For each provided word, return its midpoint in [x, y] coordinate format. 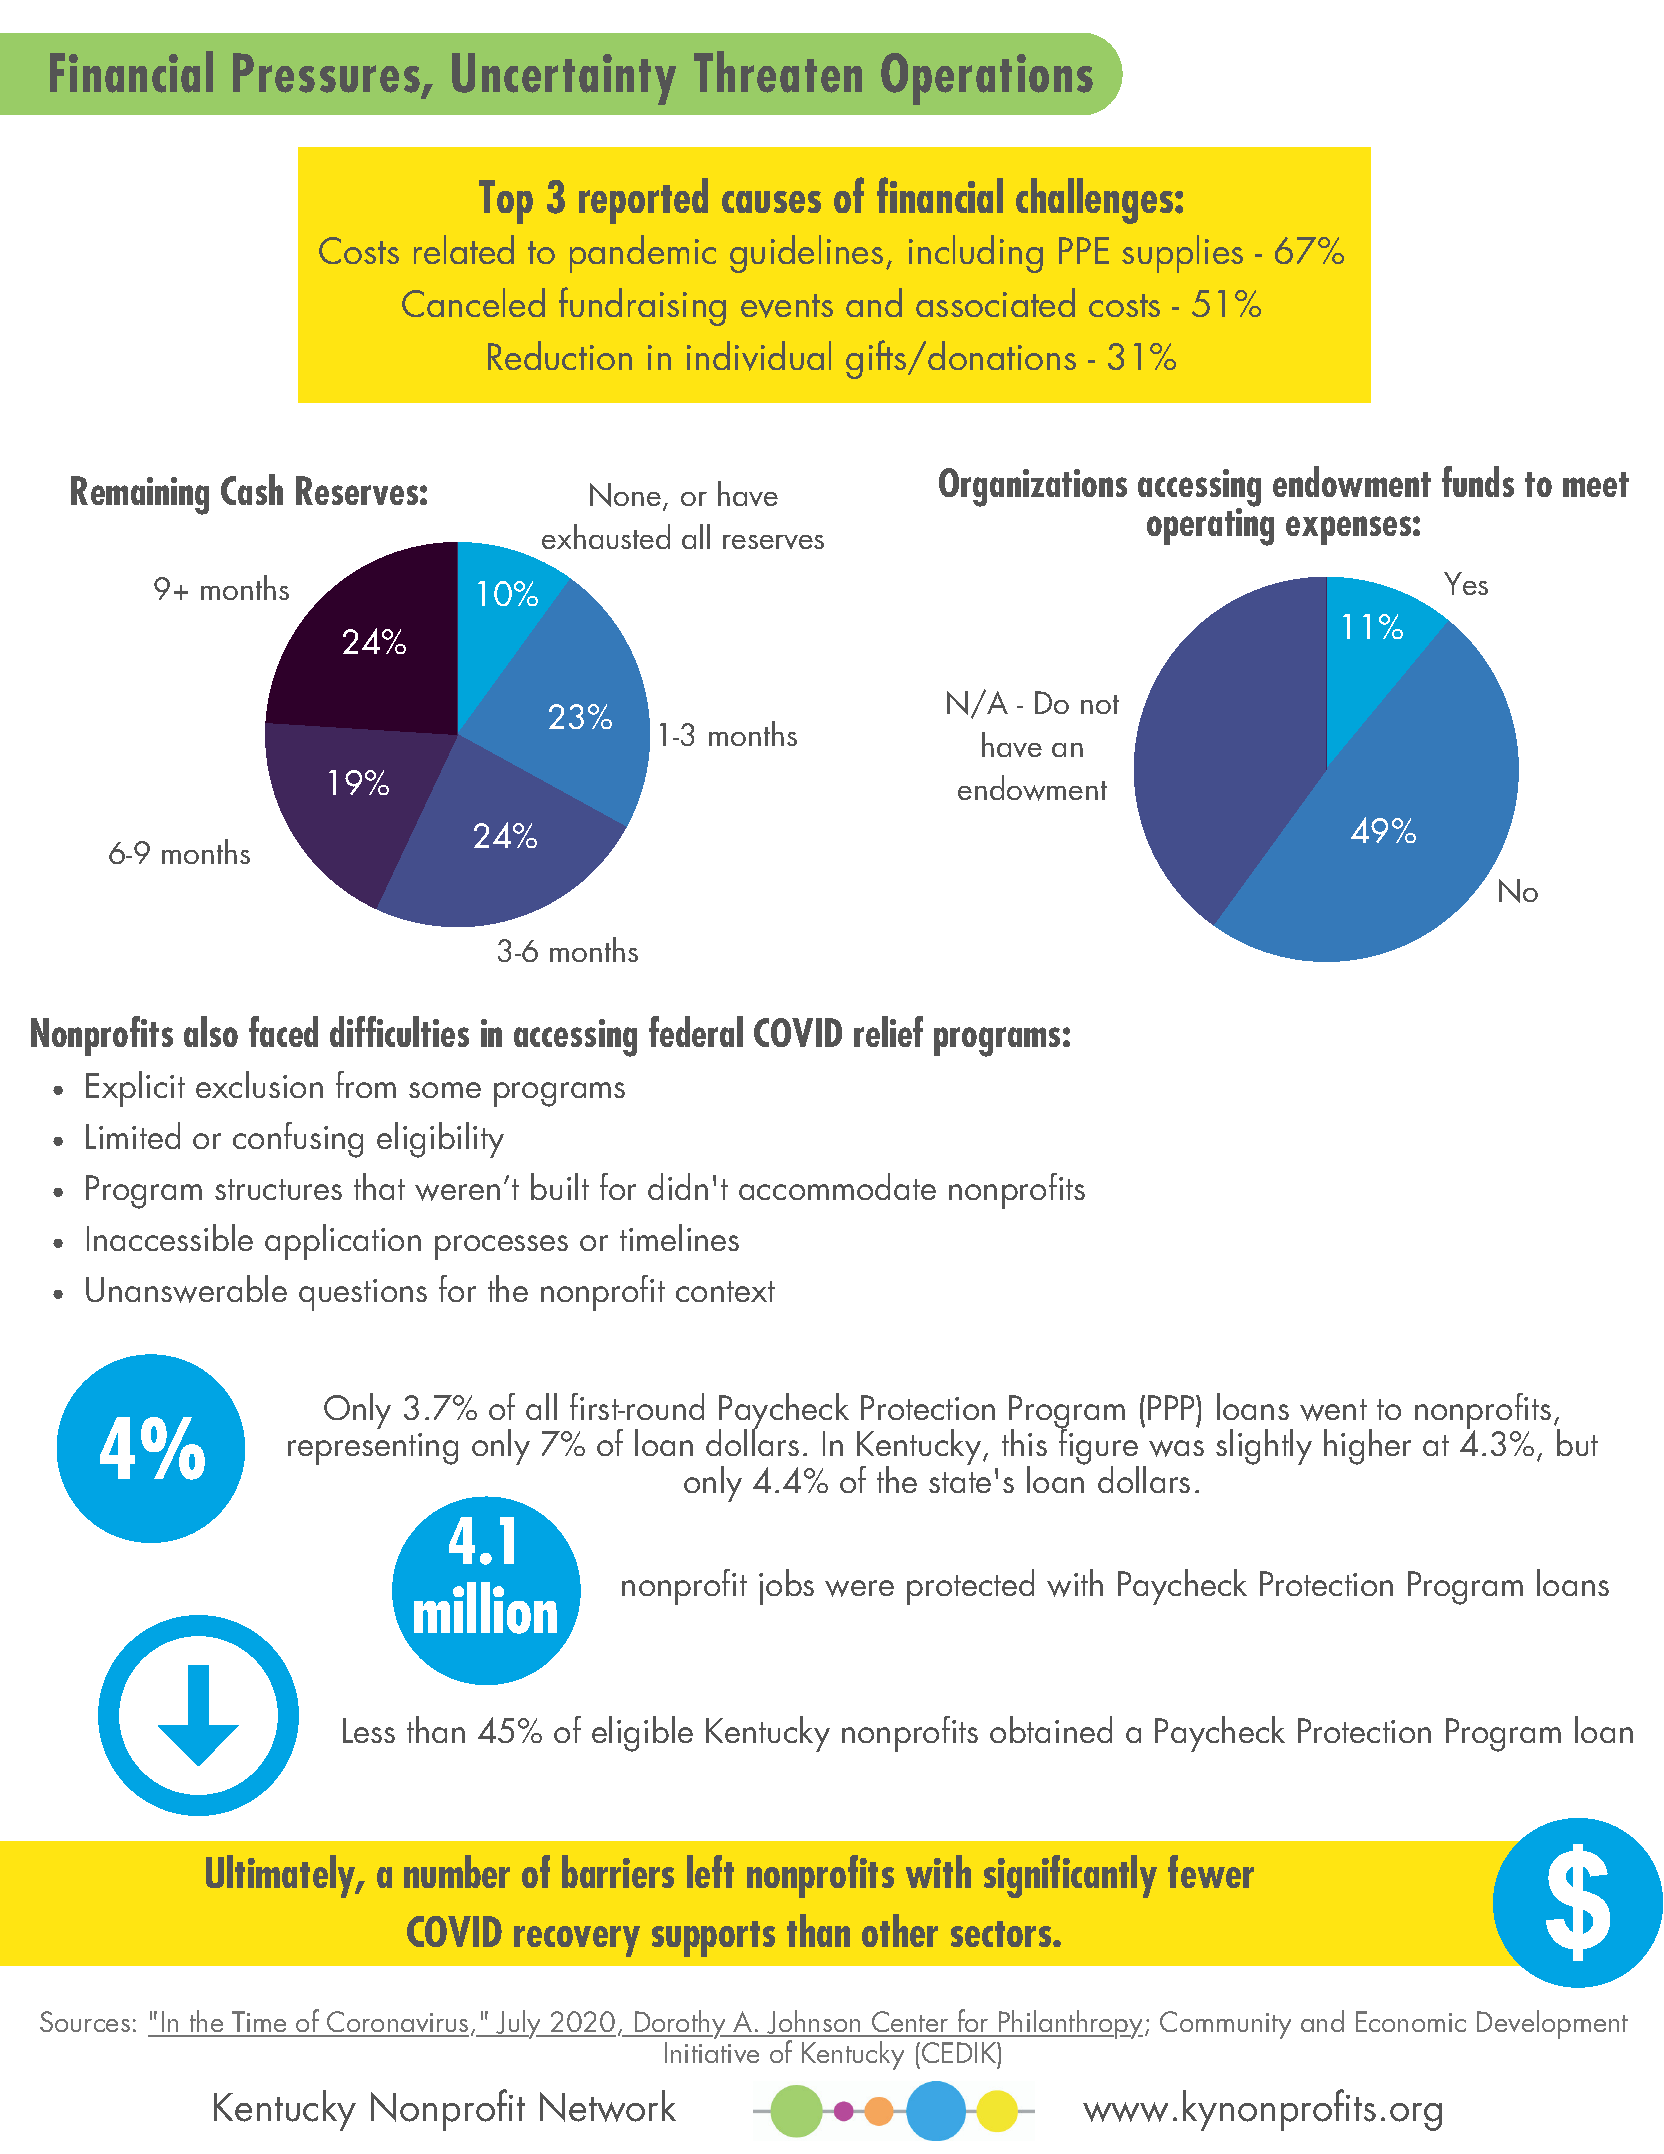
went [1333, 1410]
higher [1367, 1447]
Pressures [326, 73]
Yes [1466, 583]
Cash [252, 489]
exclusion [259, 1084]
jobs [786, 1587]
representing [373, 1449]
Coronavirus [397, 2023]
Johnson [814, 2023]
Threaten [778, 72]
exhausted [606, 536]
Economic [1411, 2021]
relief [888, 1031]
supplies [1182, 254]
